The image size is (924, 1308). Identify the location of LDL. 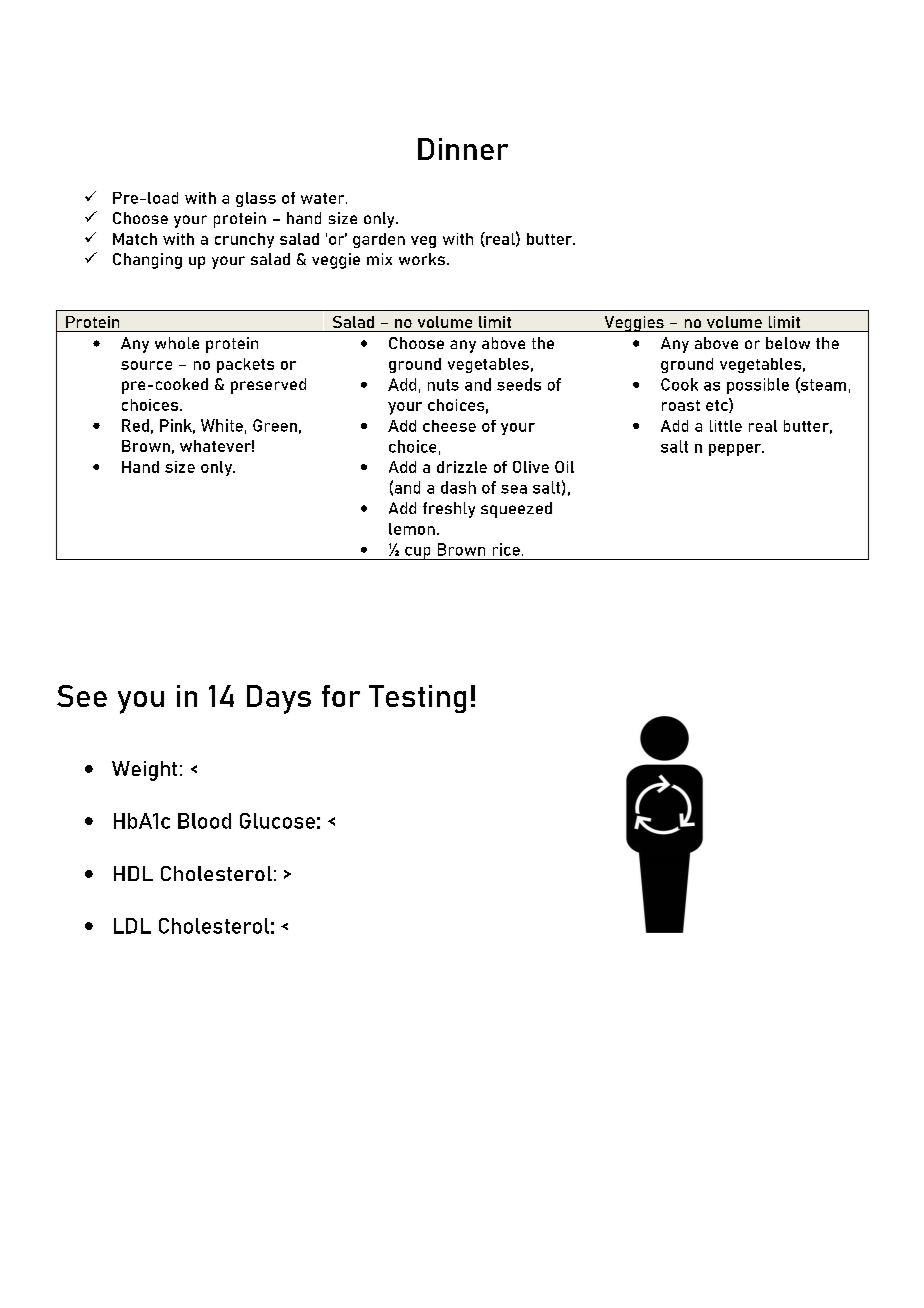
(132, 926).
